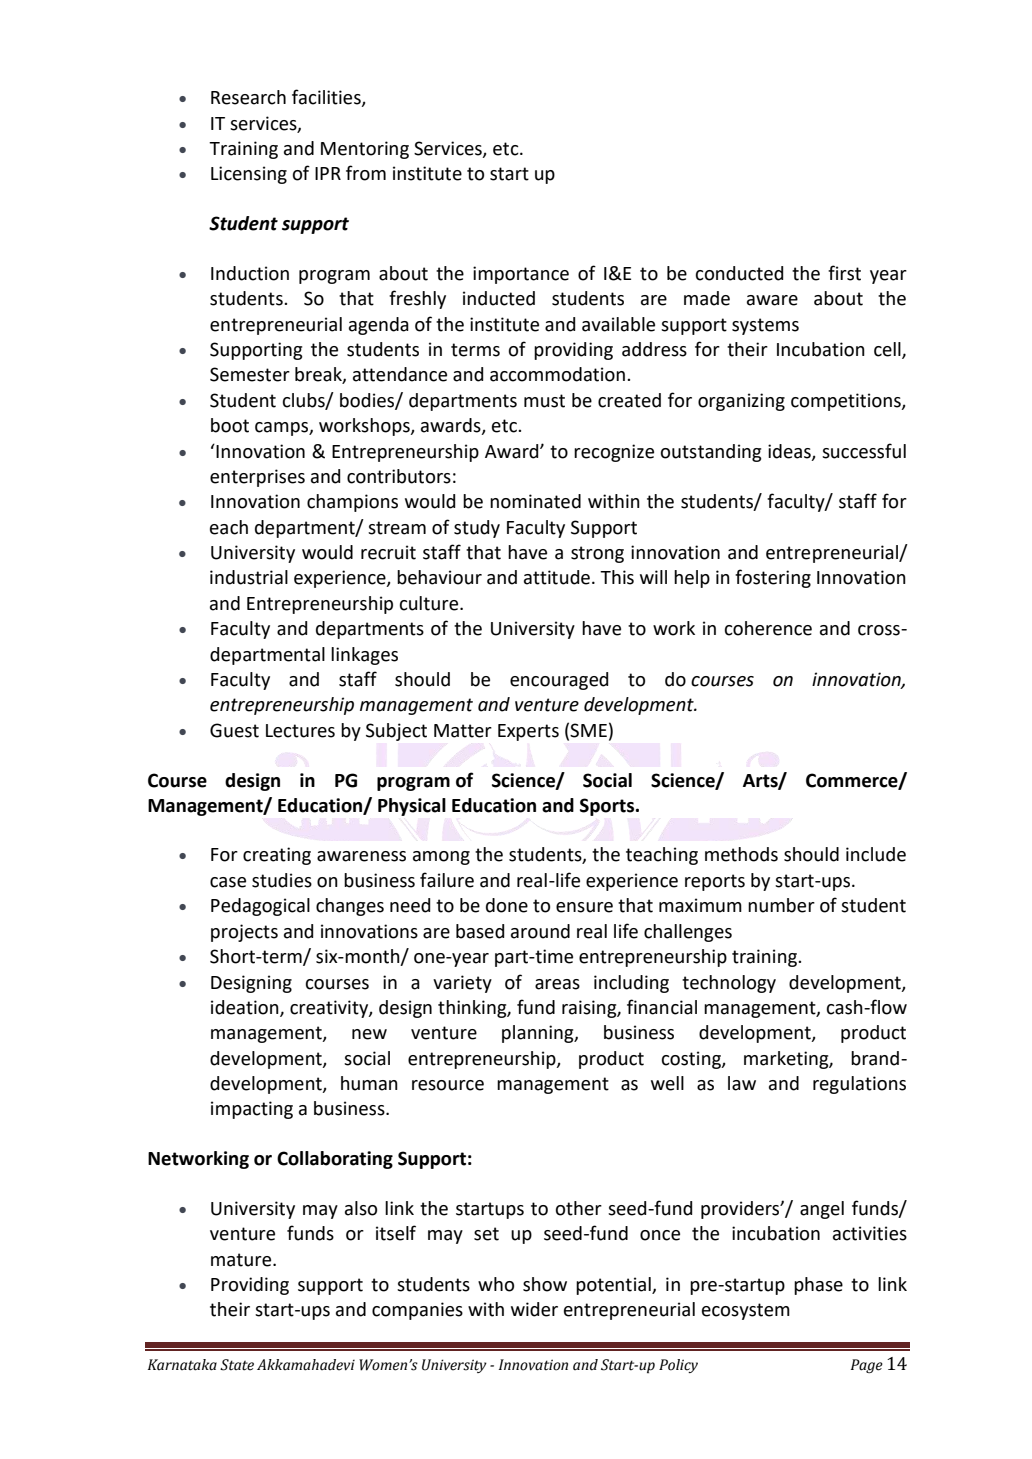  I want to click on Semester, so click(250, 374).
